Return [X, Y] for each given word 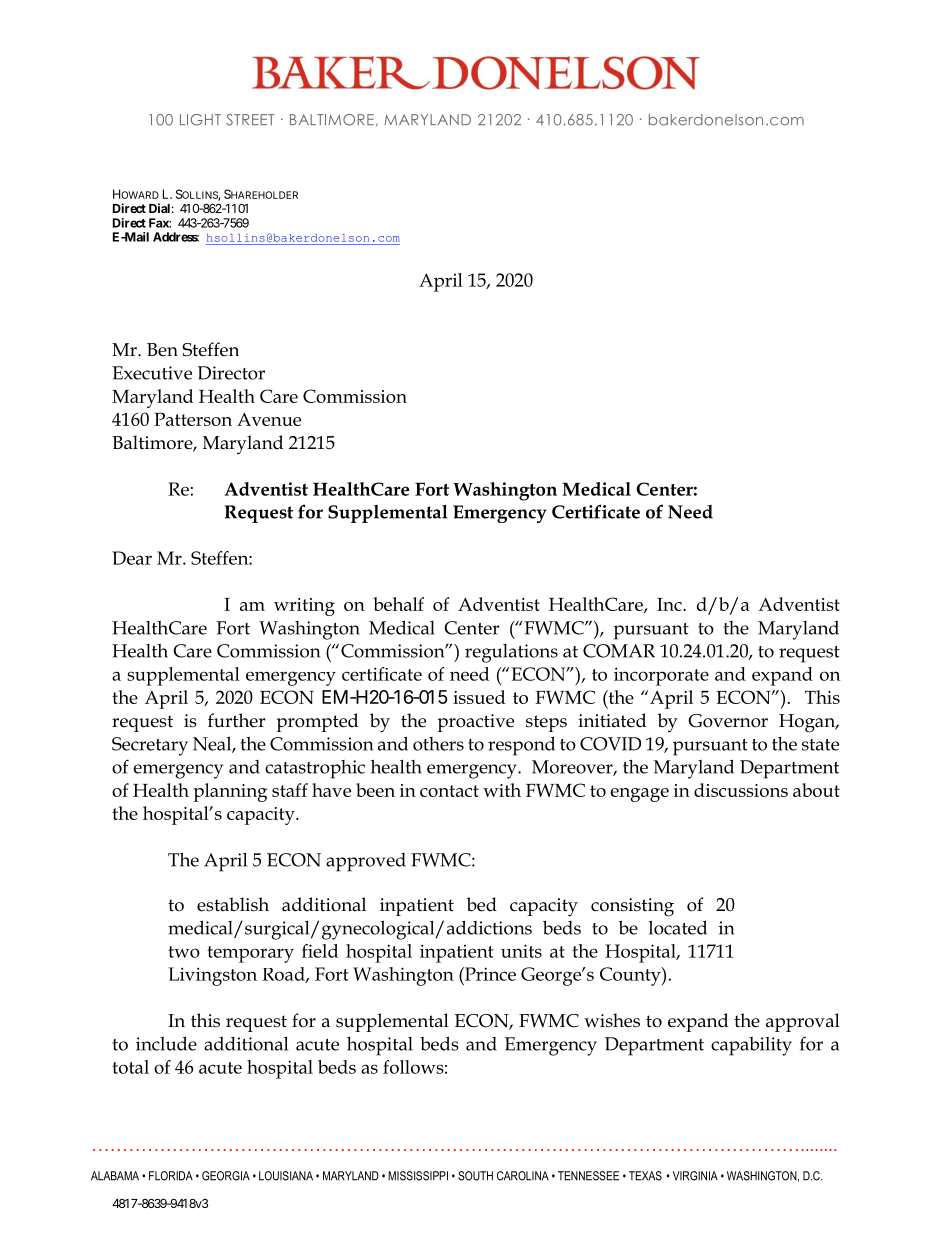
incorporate [661, 676]
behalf [398, 604]
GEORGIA [226, 1176]
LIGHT [200, 120]
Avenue [269, 419]
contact [449, 791]
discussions [741, 790]
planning [230, 792]
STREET [250, 120]
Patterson [193, 419]
